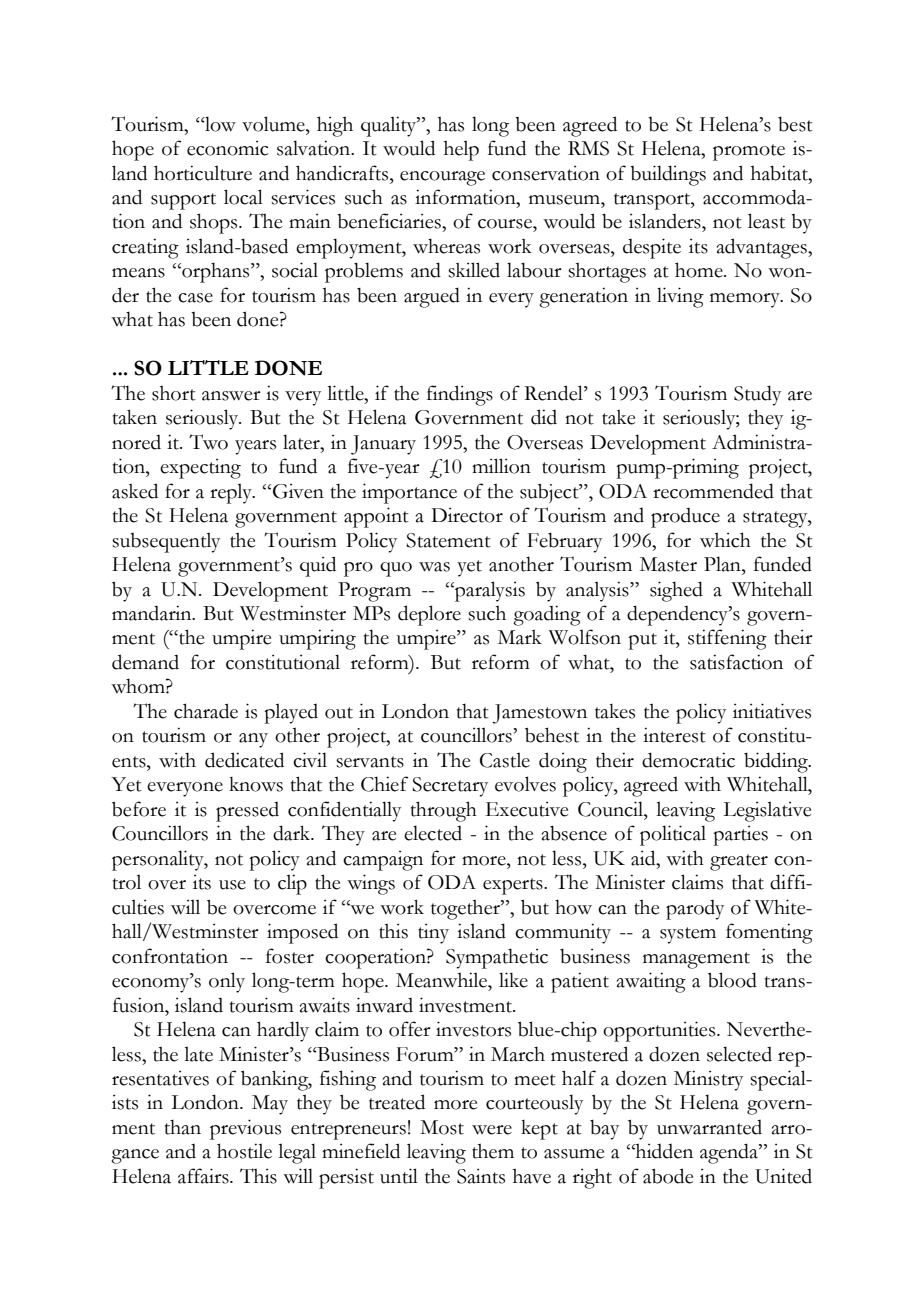  What do you see at coordinates (749, 152) in the screenshot?
I see `promote` at bounding box center [749, 152].
